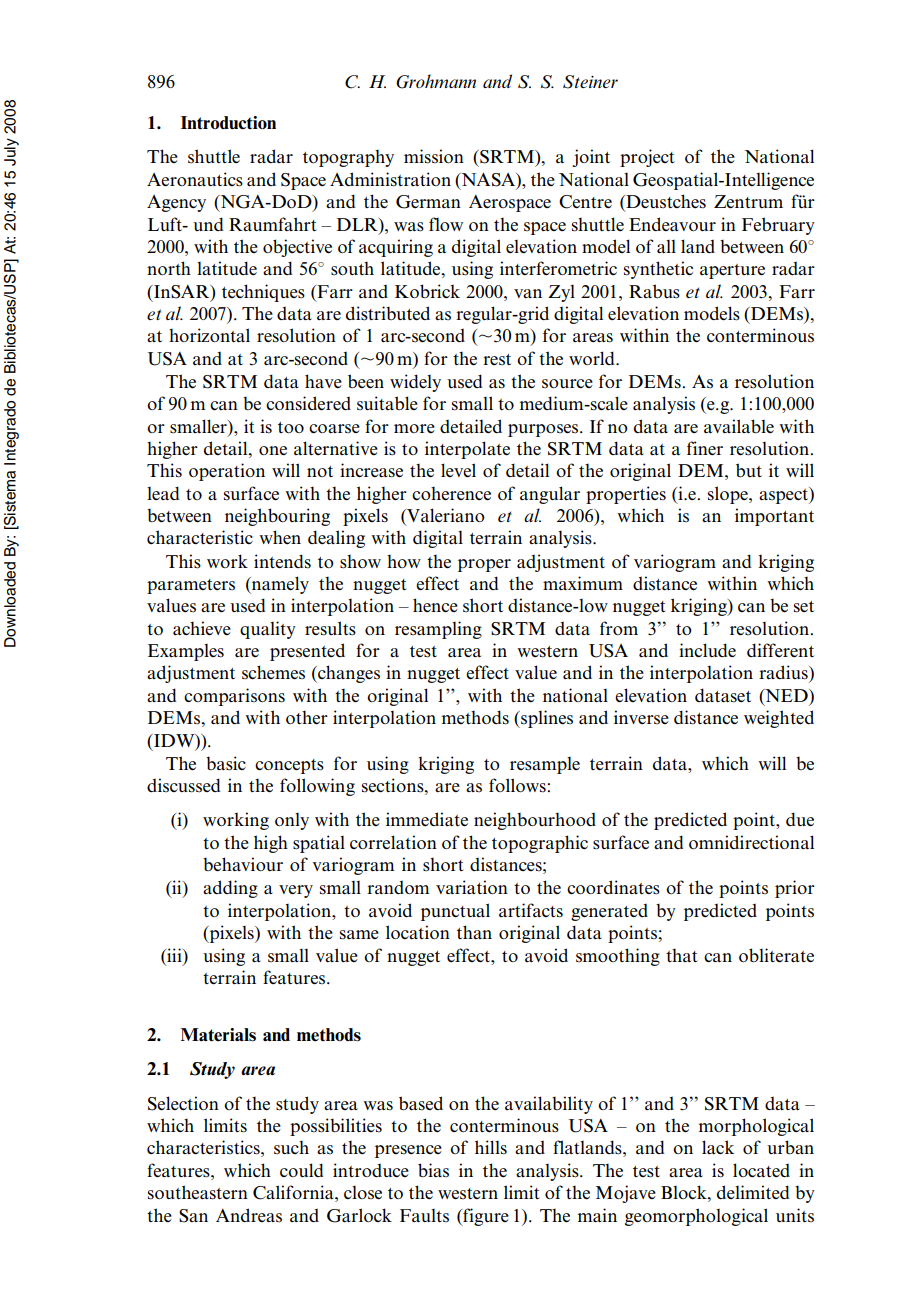 This screenshot has width=923, height=1316. I want to click on include, so click(707, 650).
